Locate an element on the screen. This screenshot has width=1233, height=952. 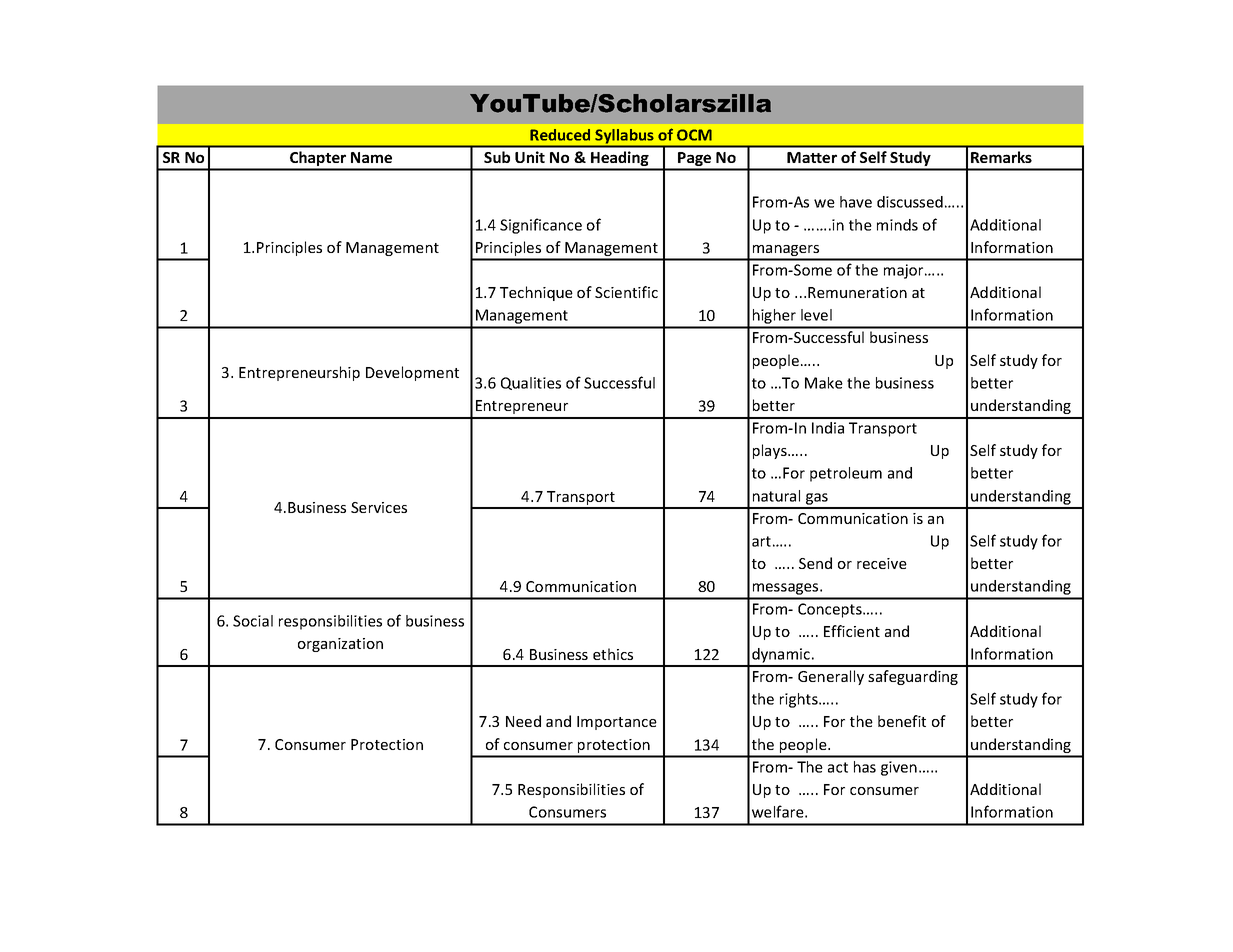
petroleum is located at coordinates (846, 474).
